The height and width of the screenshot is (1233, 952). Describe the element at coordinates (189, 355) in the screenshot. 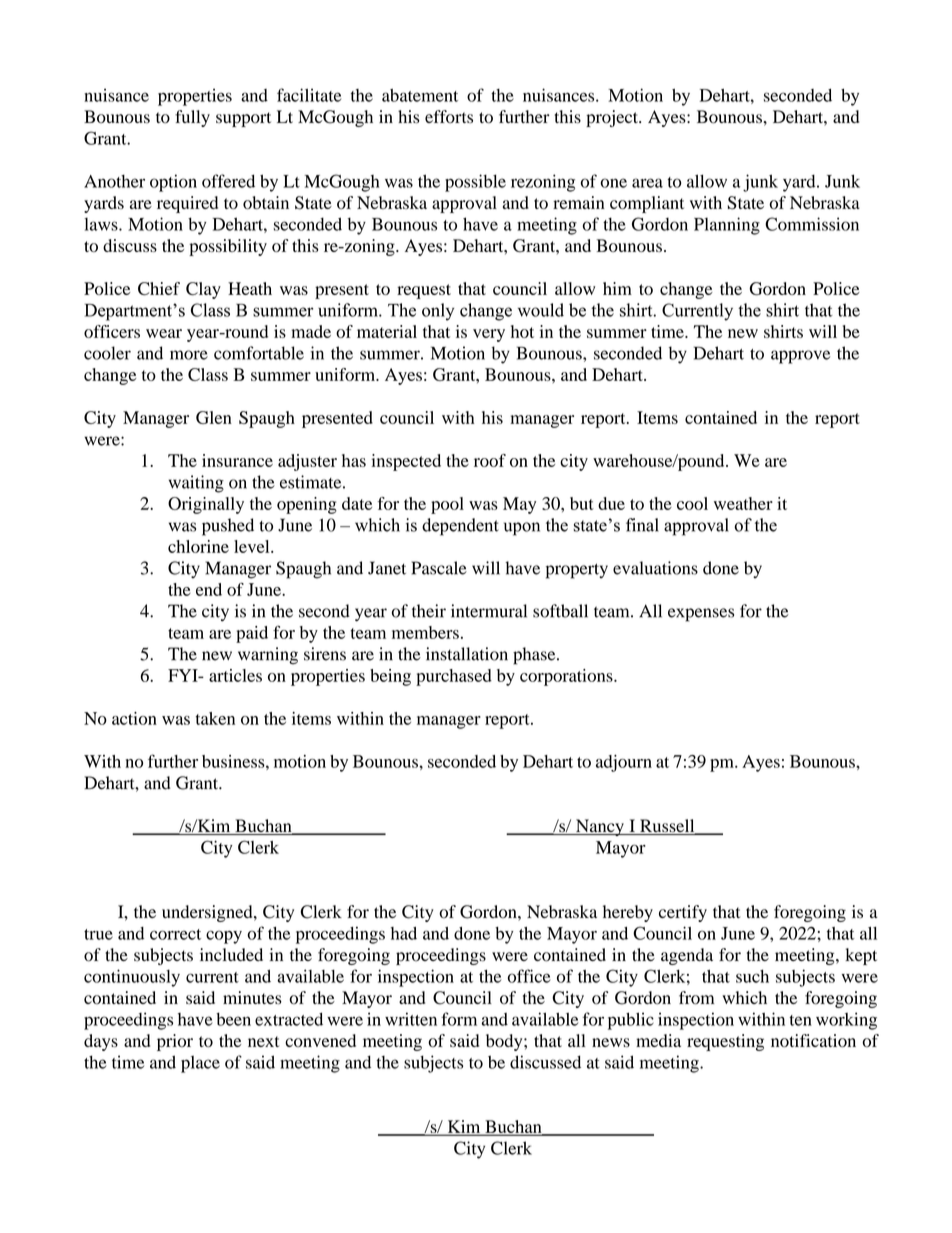

I see `more` at that location.
